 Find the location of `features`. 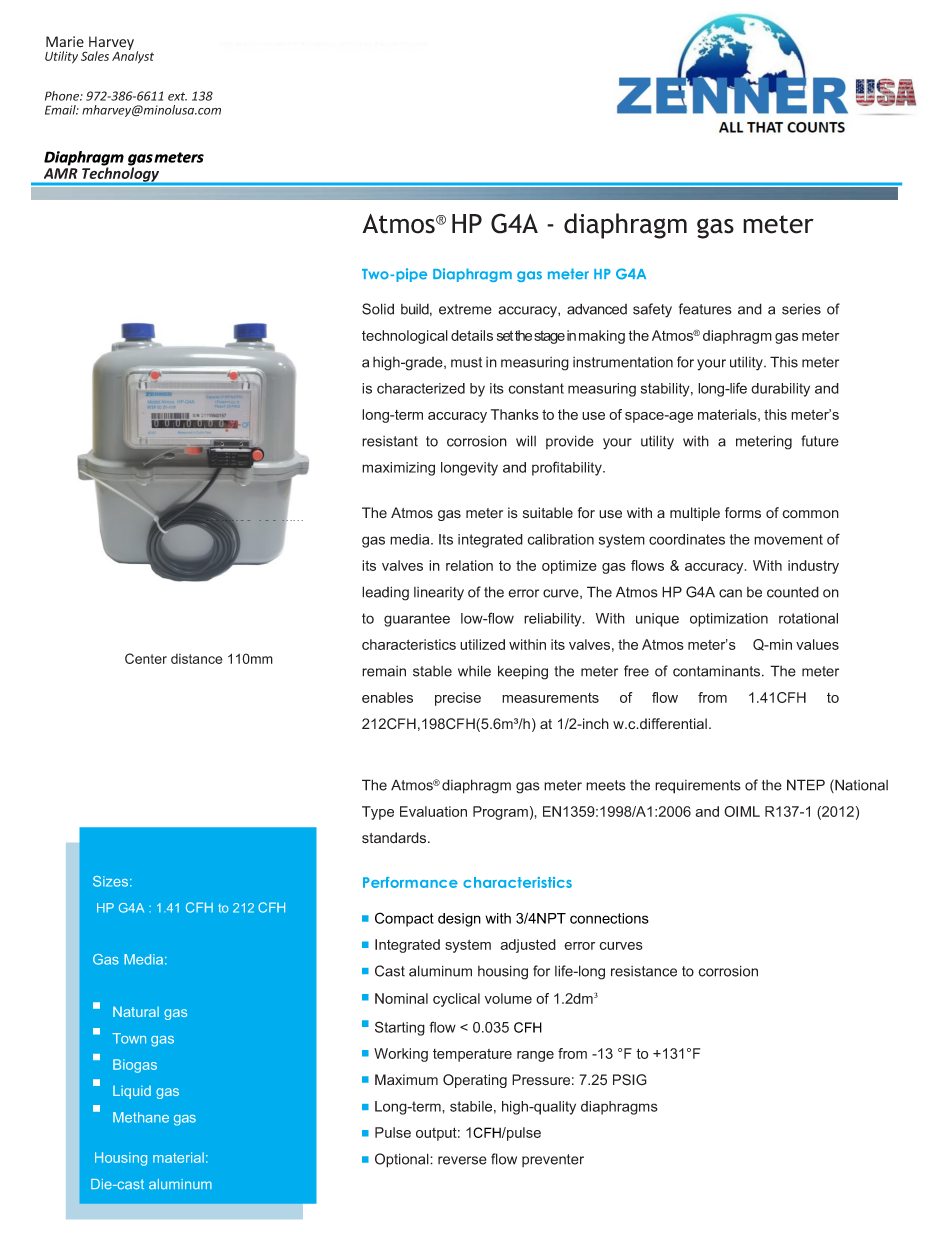

features is located at coordinates (705, 309).
